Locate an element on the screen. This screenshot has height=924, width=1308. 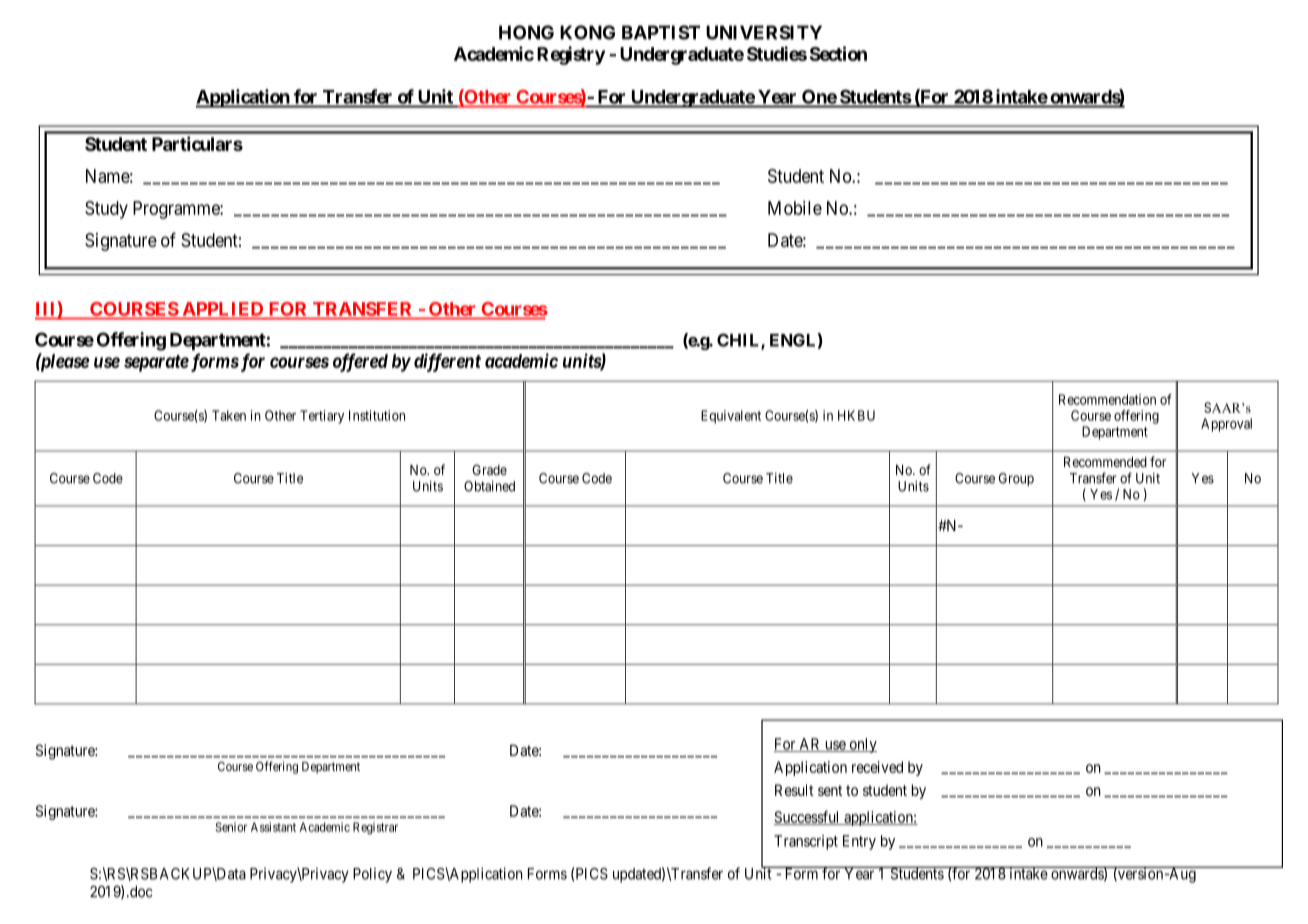
Recommendation is located at coordinates (1107, 399).
